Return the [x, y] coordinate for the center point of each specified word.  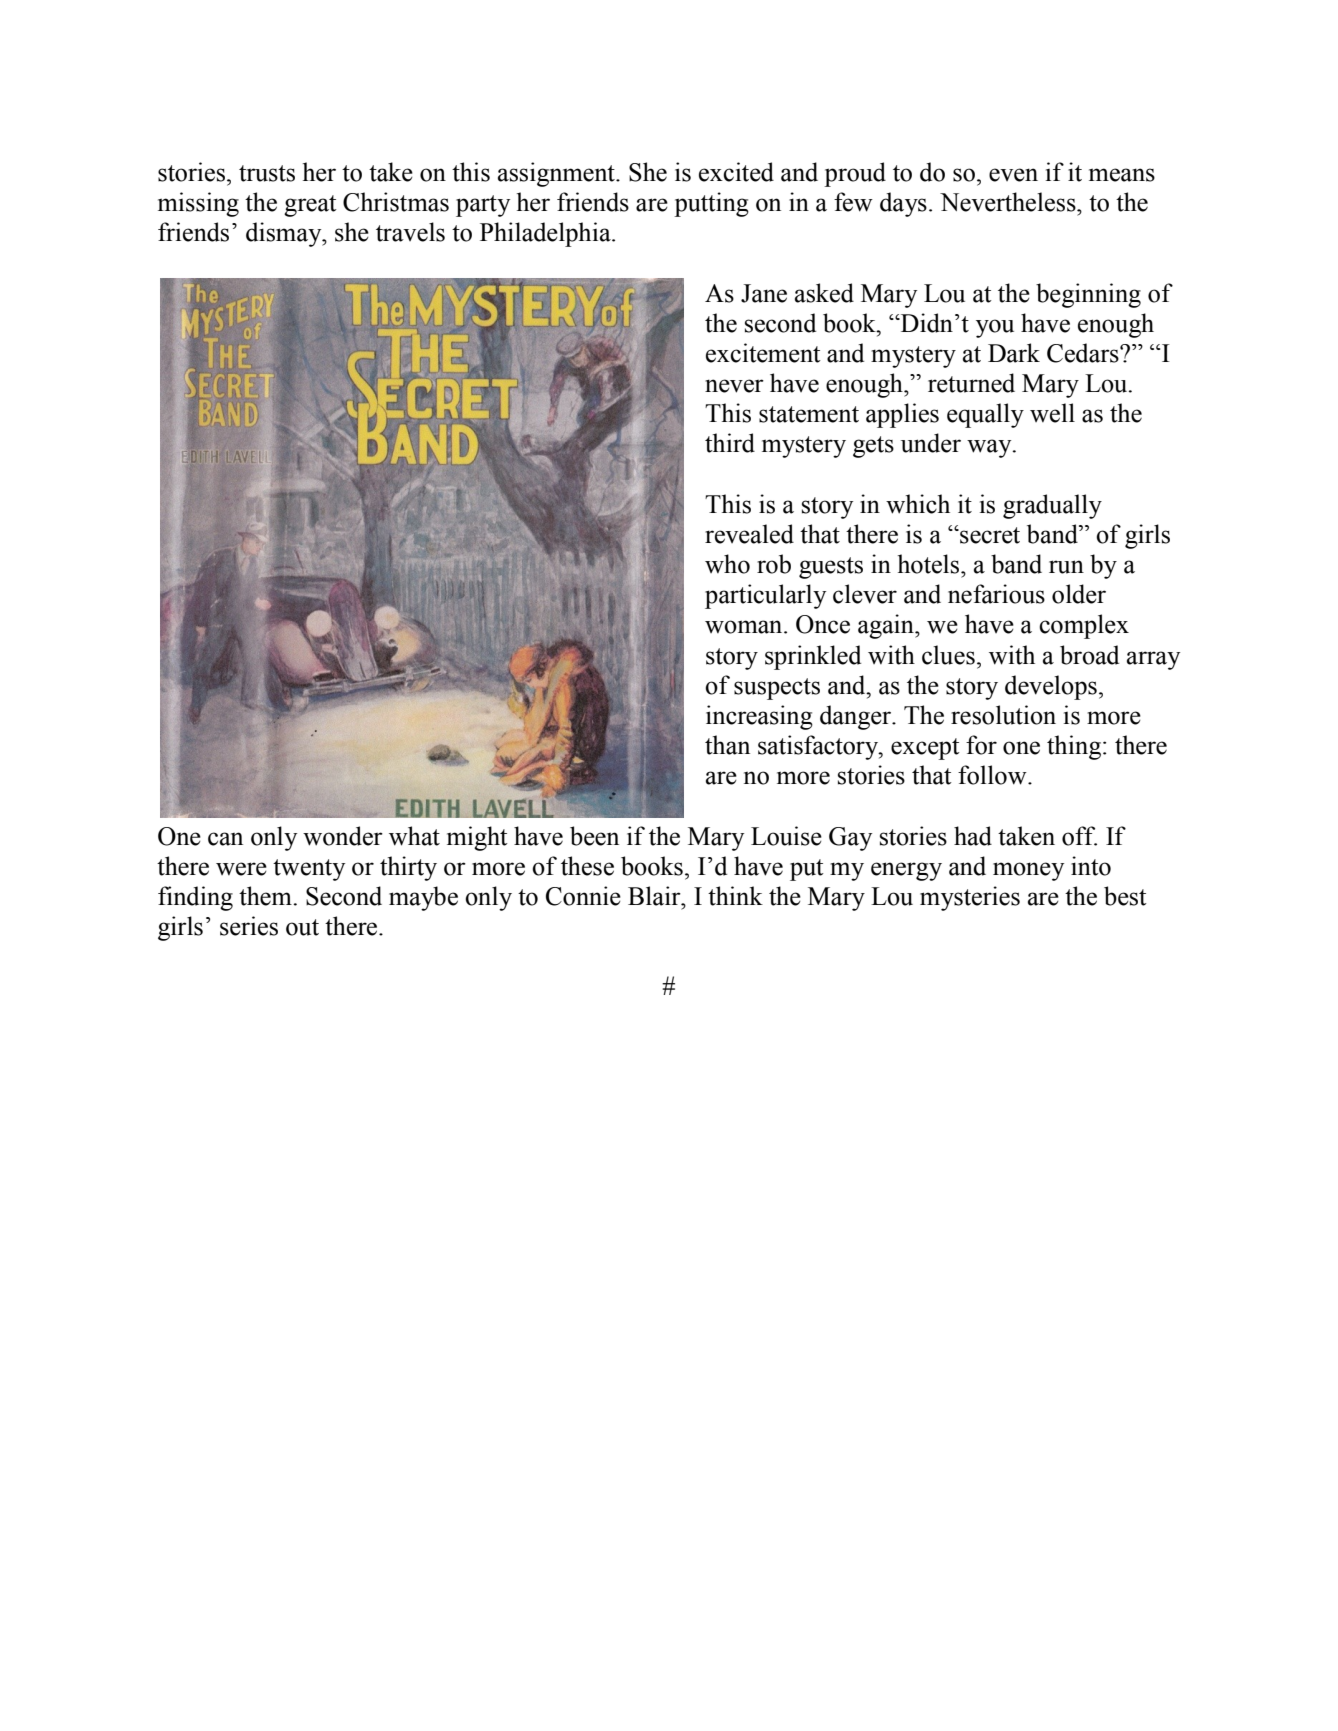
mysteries [970, 898]
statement [809, 414]
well [1052, 413]
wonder [343, 836]
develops [1051, 687]
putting [711, 204]
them [266, 896]
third [730, 443]
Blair [655, 896]
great [310, 206]
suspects [777, 689]
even [1013, 175]
